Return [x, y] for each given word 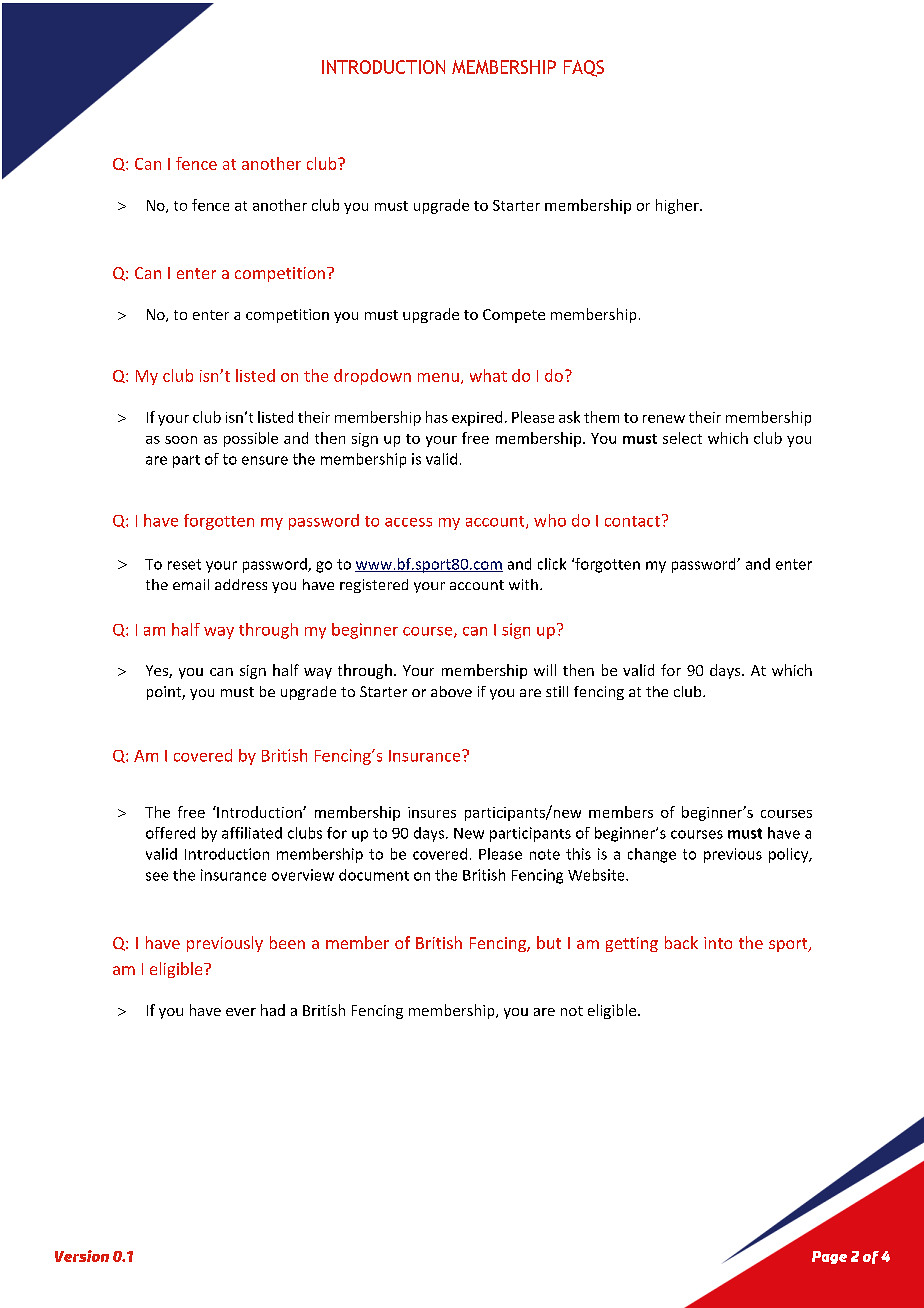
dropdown [372, 377]
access [408, 522]
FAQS [584, 68]
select [682, 438]
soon [181, 440]
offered [170, 833]
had [273, 1010]
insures [432, 812]
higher [678, 206]
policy [790, 855]
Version [82, 1256]
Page [829, 1257]
